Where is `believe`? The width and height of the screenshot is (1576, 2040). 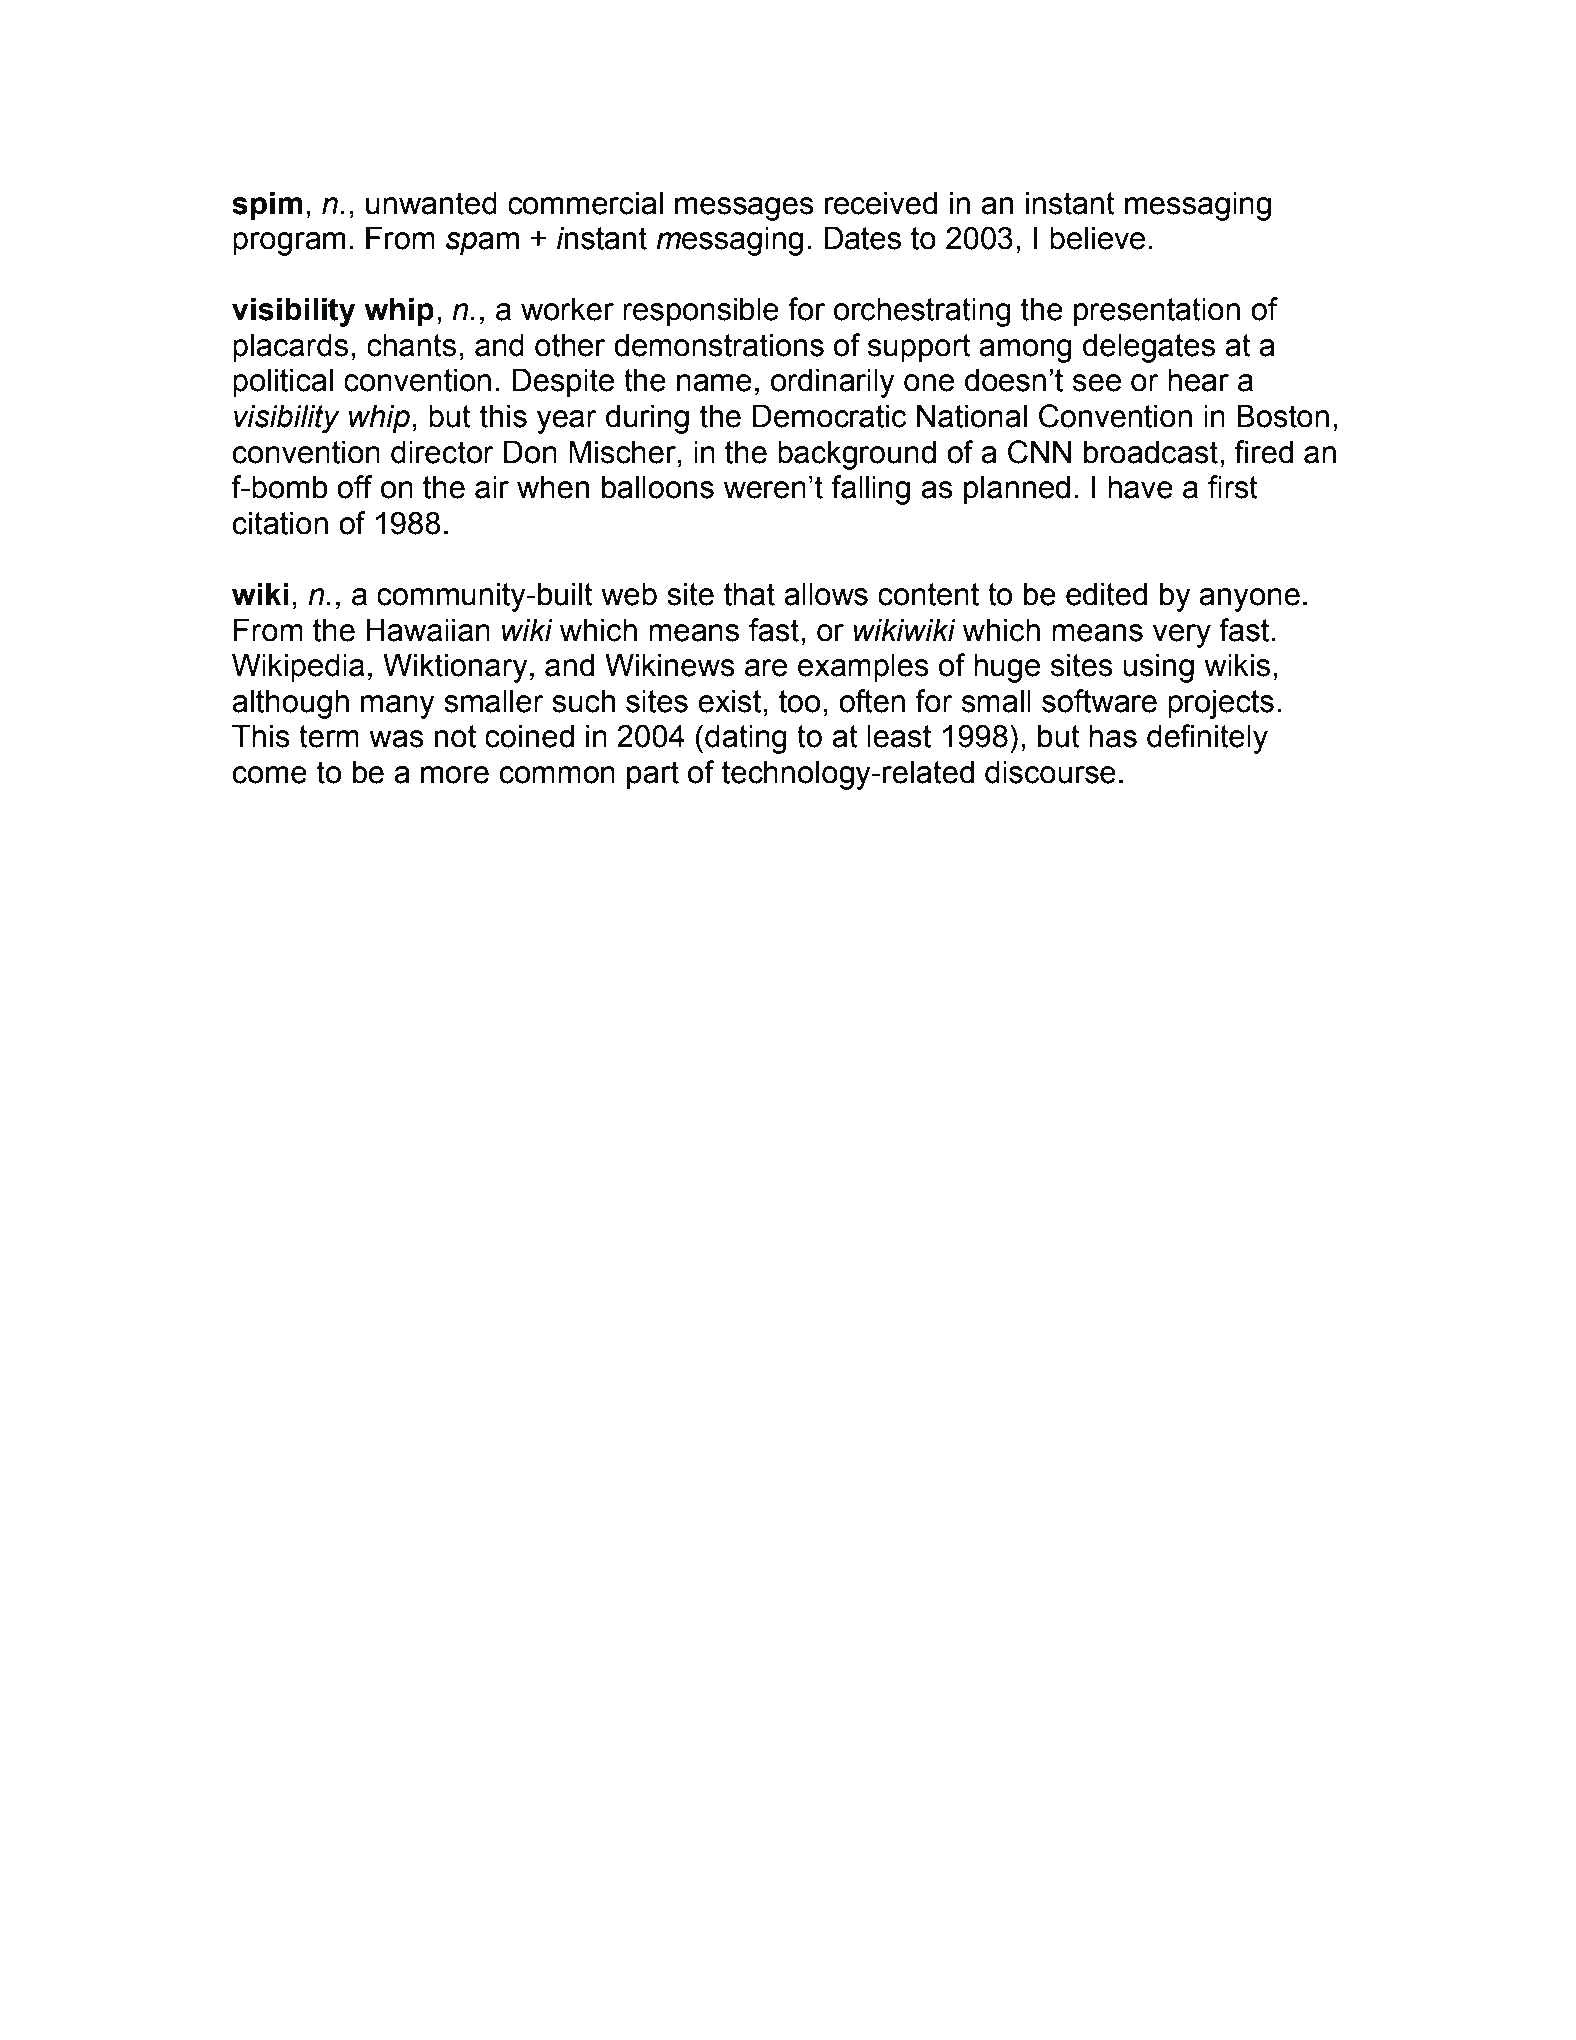
believe is located at coordinates (1097, 238).
